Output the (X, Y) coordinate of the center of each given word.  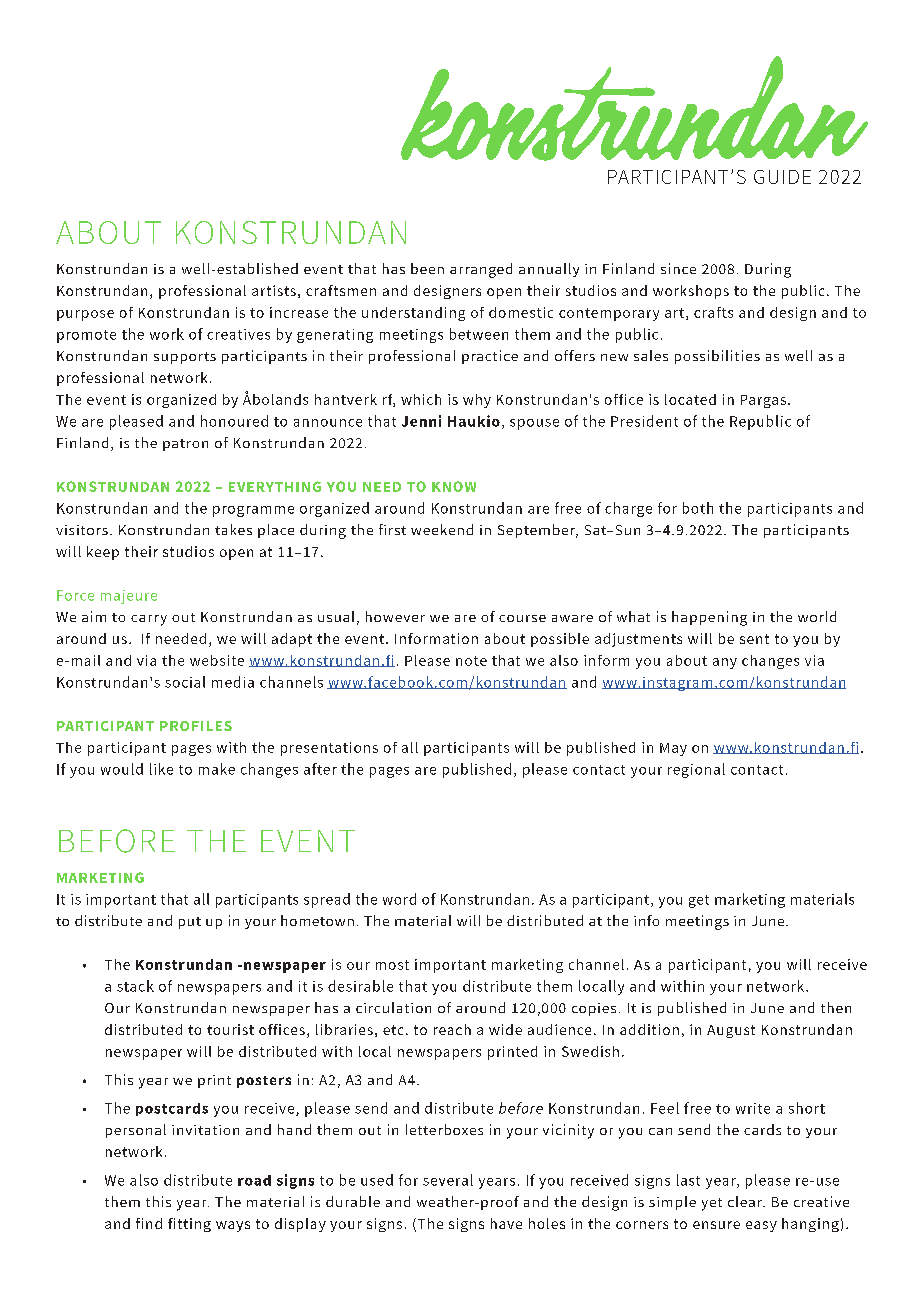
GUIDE (782, 177)
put (190, 923)
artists (274, 290)
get (699, 901)
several (448, 1180)
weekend (442, 529)
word (399, 899)
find (149, 1223)
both (698, 508)
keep (103, 553)
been (427, 268)
